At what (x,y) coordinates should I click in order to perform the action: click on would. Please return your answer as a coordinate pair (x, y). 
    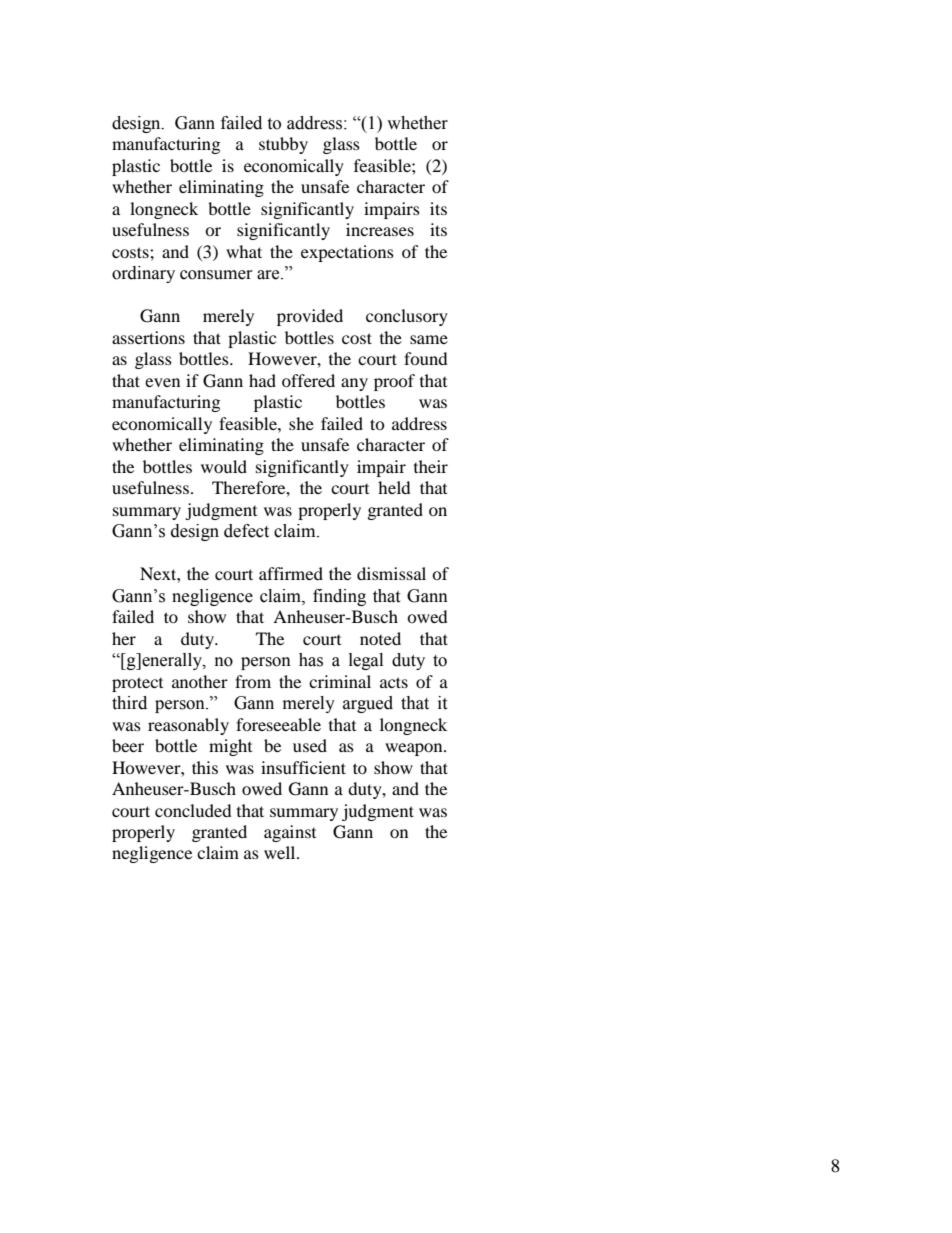
    Looking at the image, I should click on (224, 466).
